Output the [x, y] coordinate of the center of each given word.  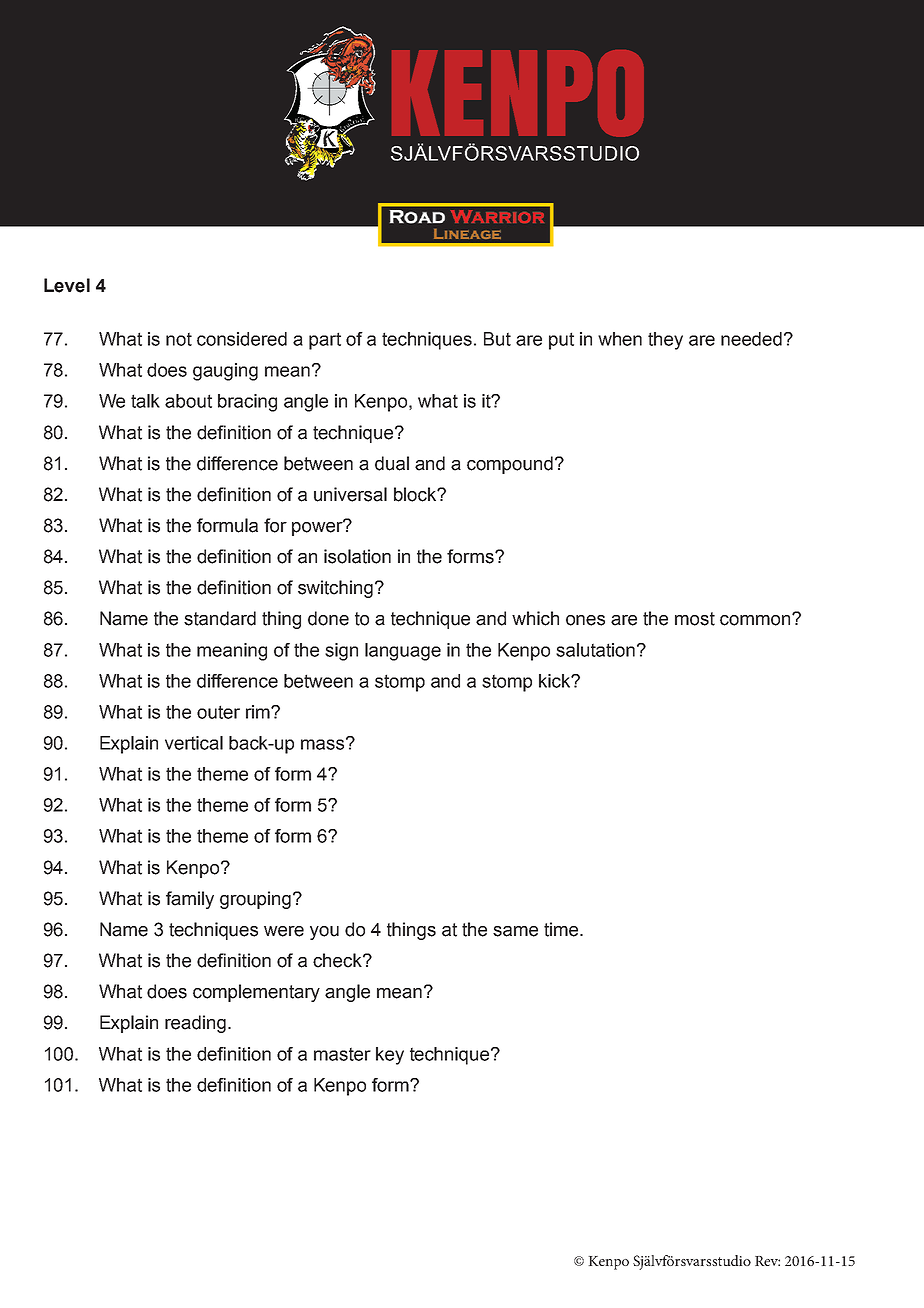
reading [195, 1024]
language [403, 652]
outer [218, 712]
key [390, 1056]
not [179, 339]
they [665, 341]
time [562, 929]
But [497, 339]
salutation [595, 650]
